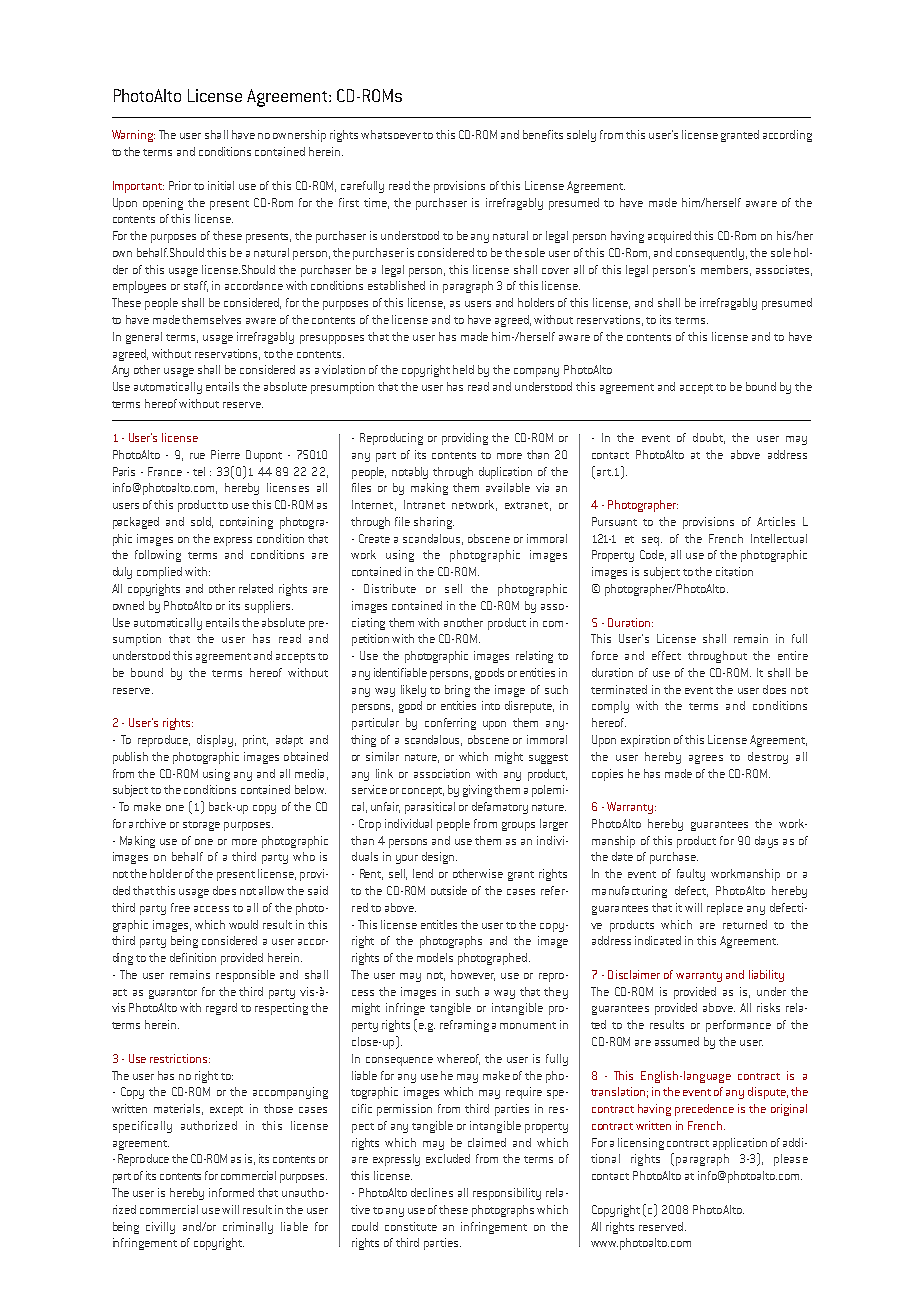  I want to click on containing, so click(246, 523).
